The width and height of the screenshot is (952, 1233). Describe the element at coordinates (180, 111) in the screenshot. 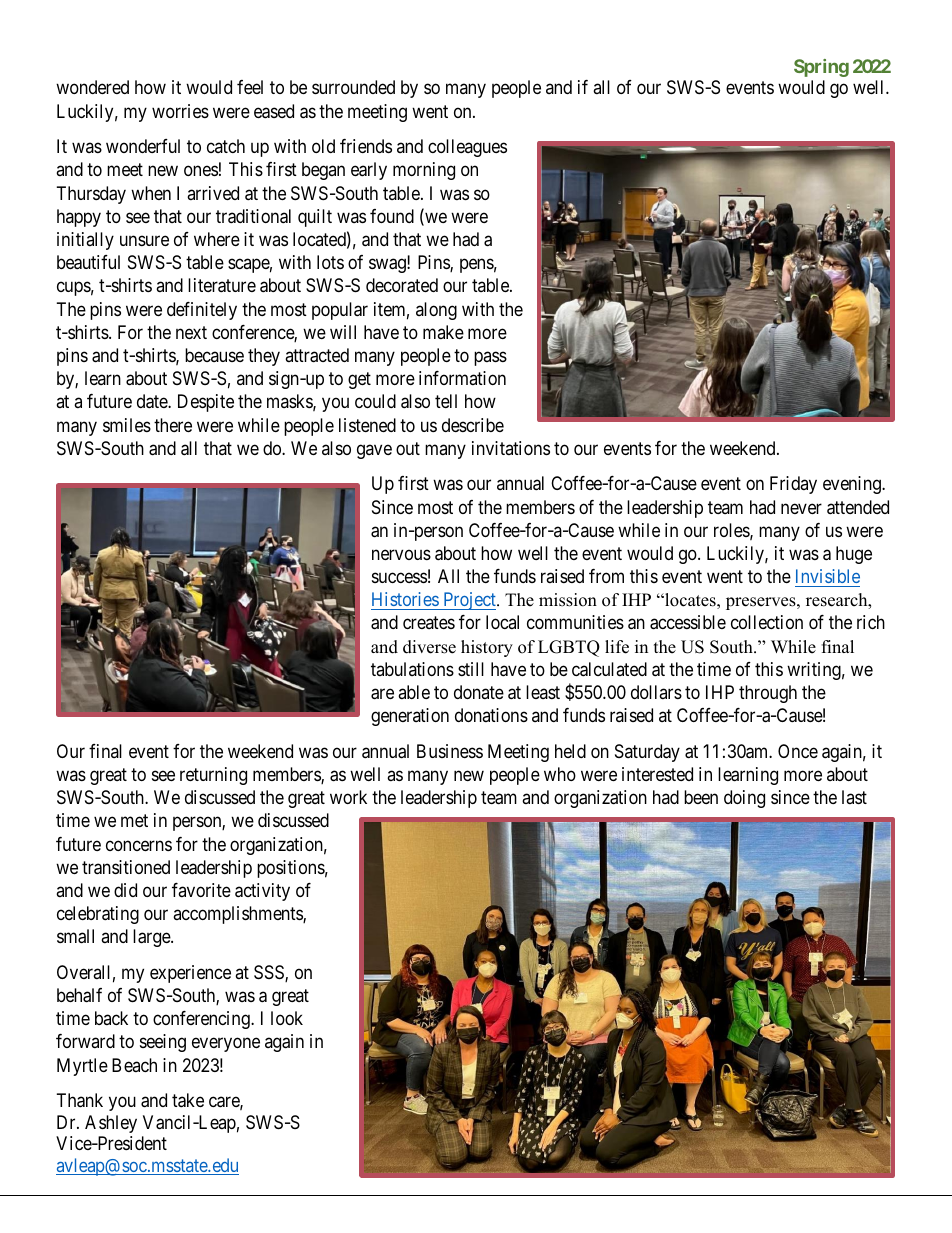

I see `worries` at that location.
